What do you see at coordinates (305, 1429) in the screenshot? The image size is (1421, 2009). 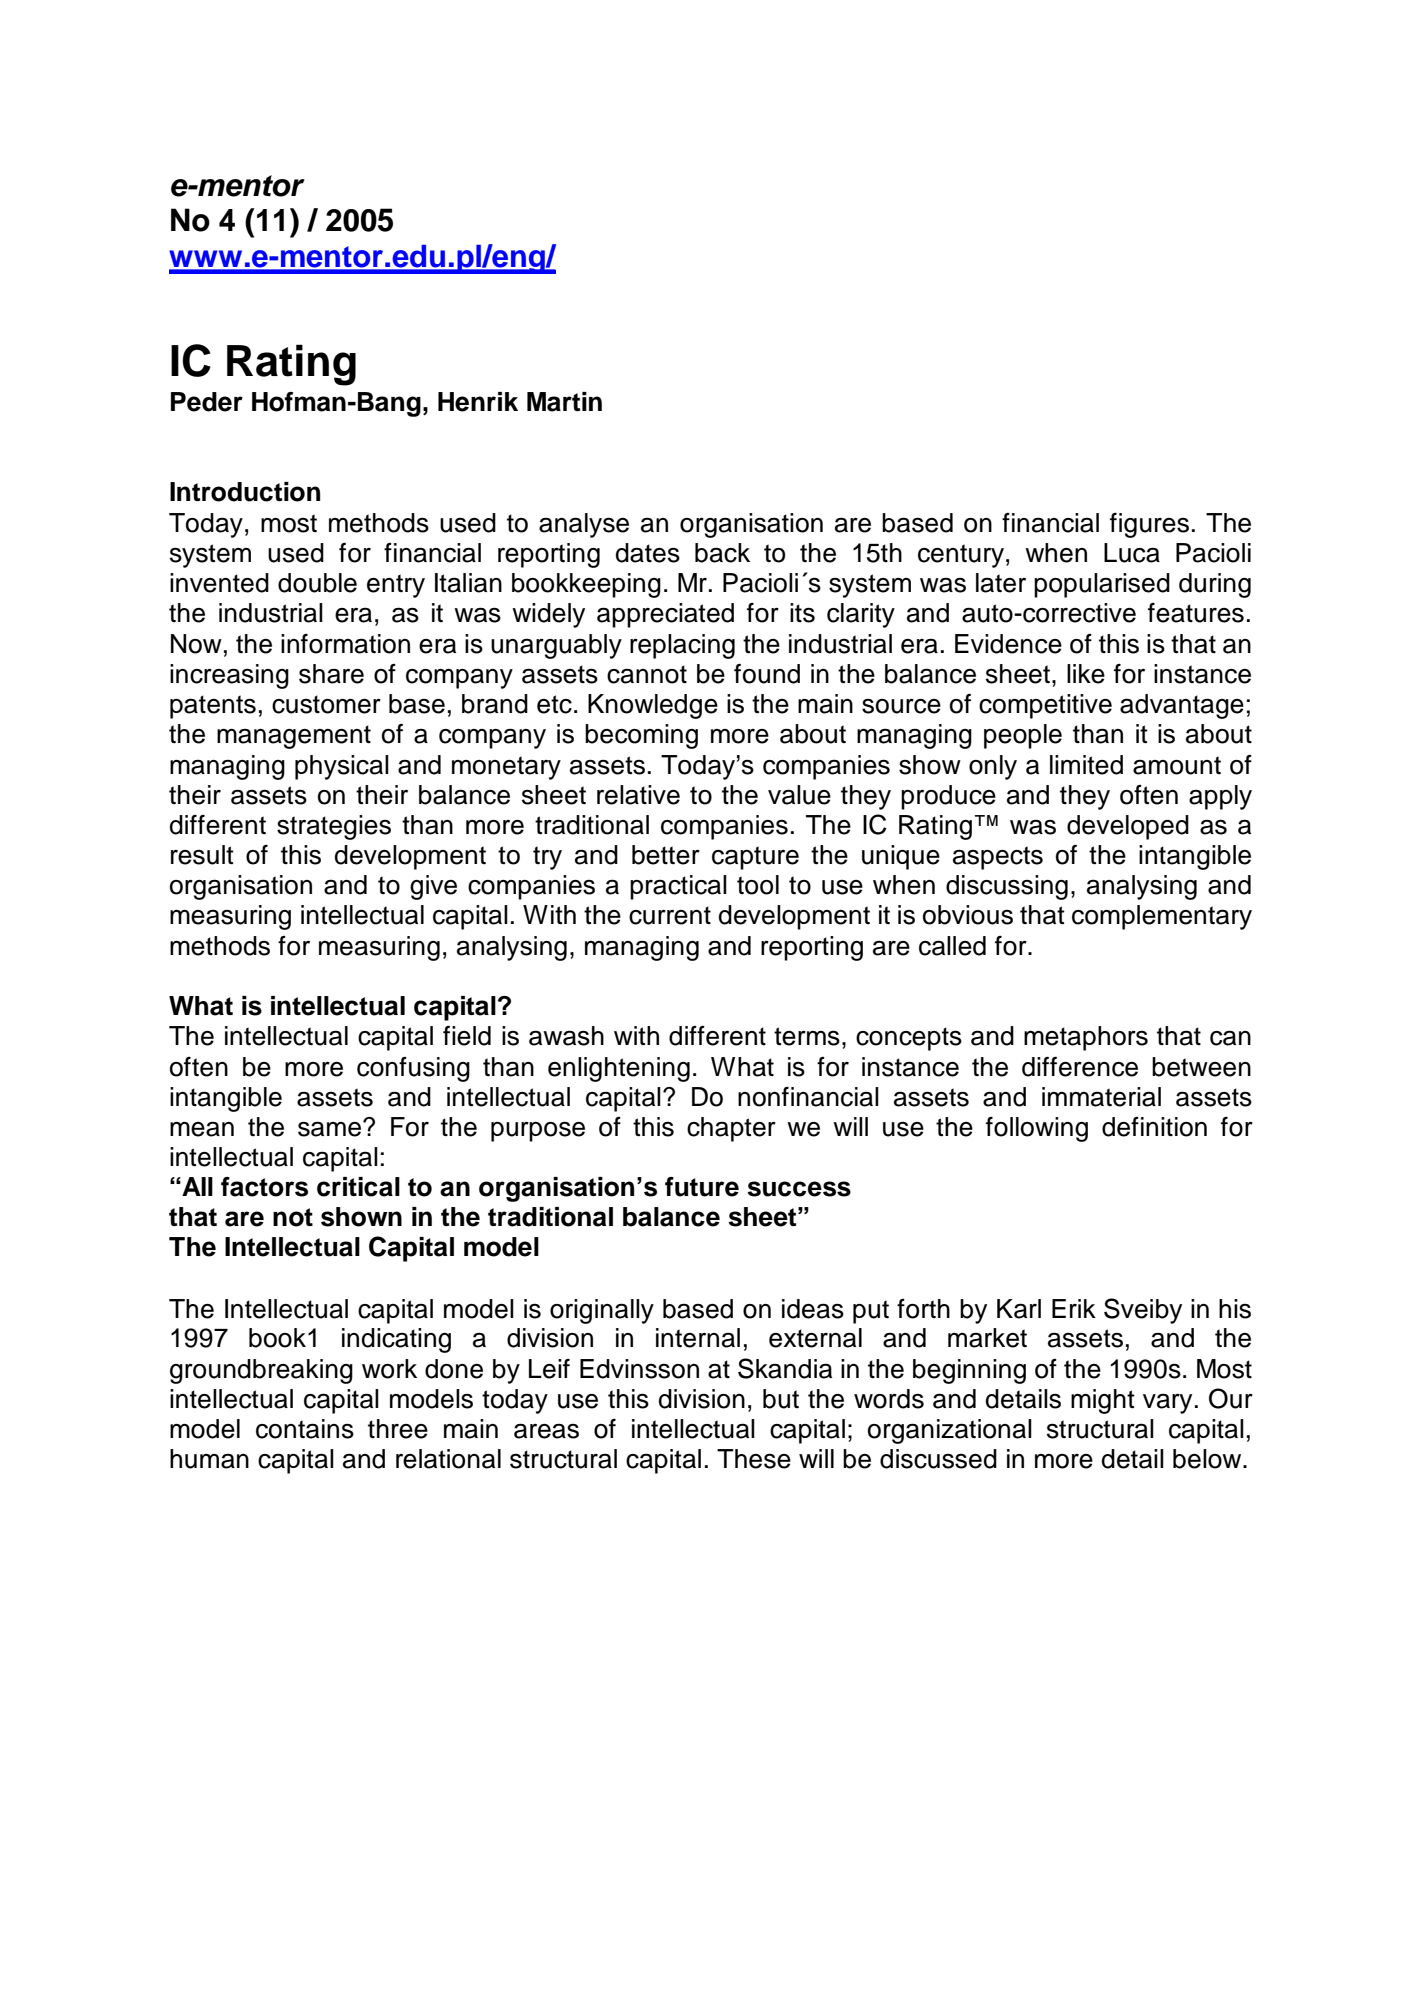 I see `contains` at bounding box center [305, 1429].
